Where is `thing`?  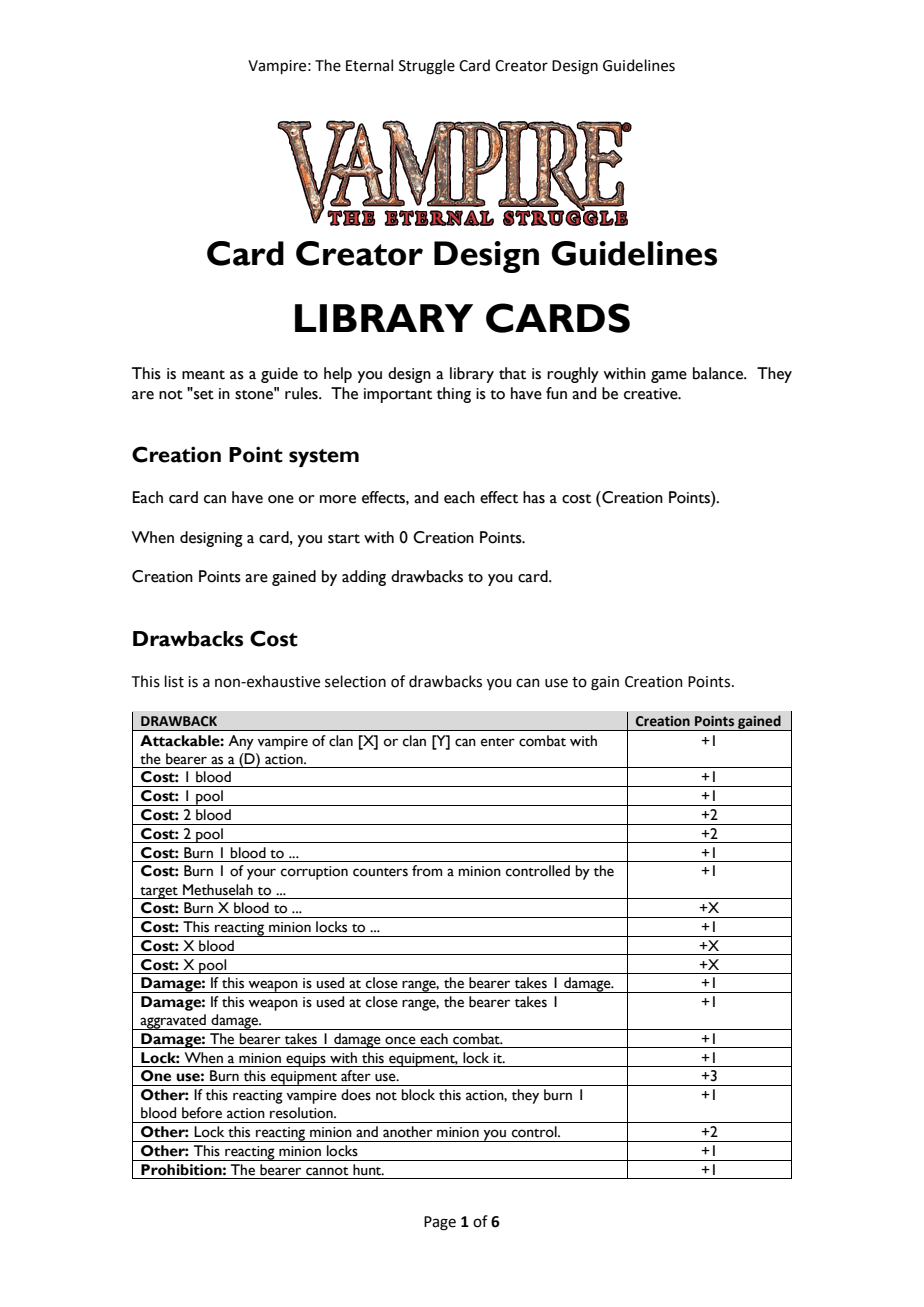
thing is located at coordinates (454, 395).
